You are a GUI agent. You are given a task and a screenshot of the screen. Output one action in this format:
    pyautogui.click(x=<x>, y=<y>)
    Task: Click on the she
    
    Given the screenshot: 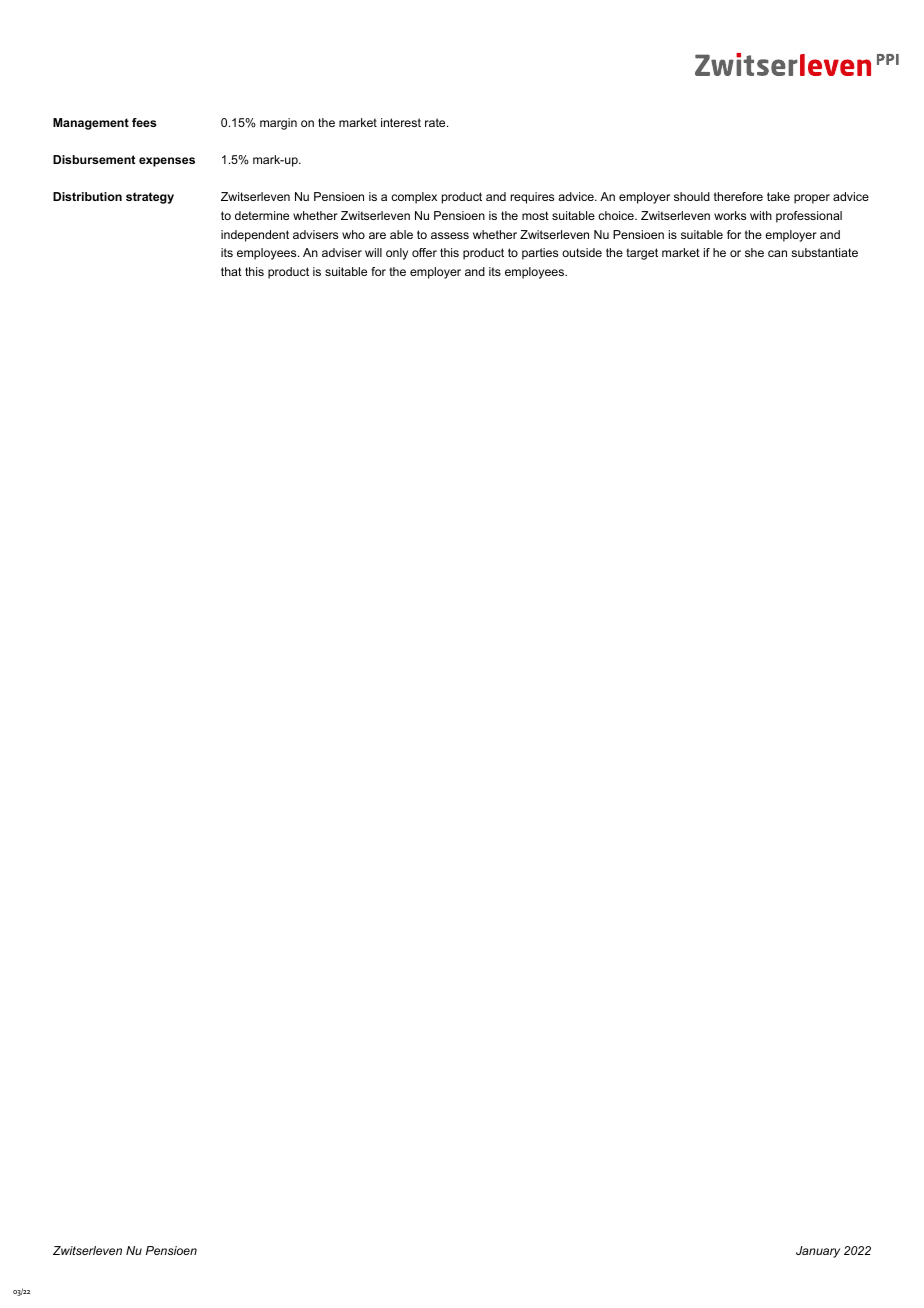 What is the action you would take?
    pyautogui.click(x=754, y=252)
